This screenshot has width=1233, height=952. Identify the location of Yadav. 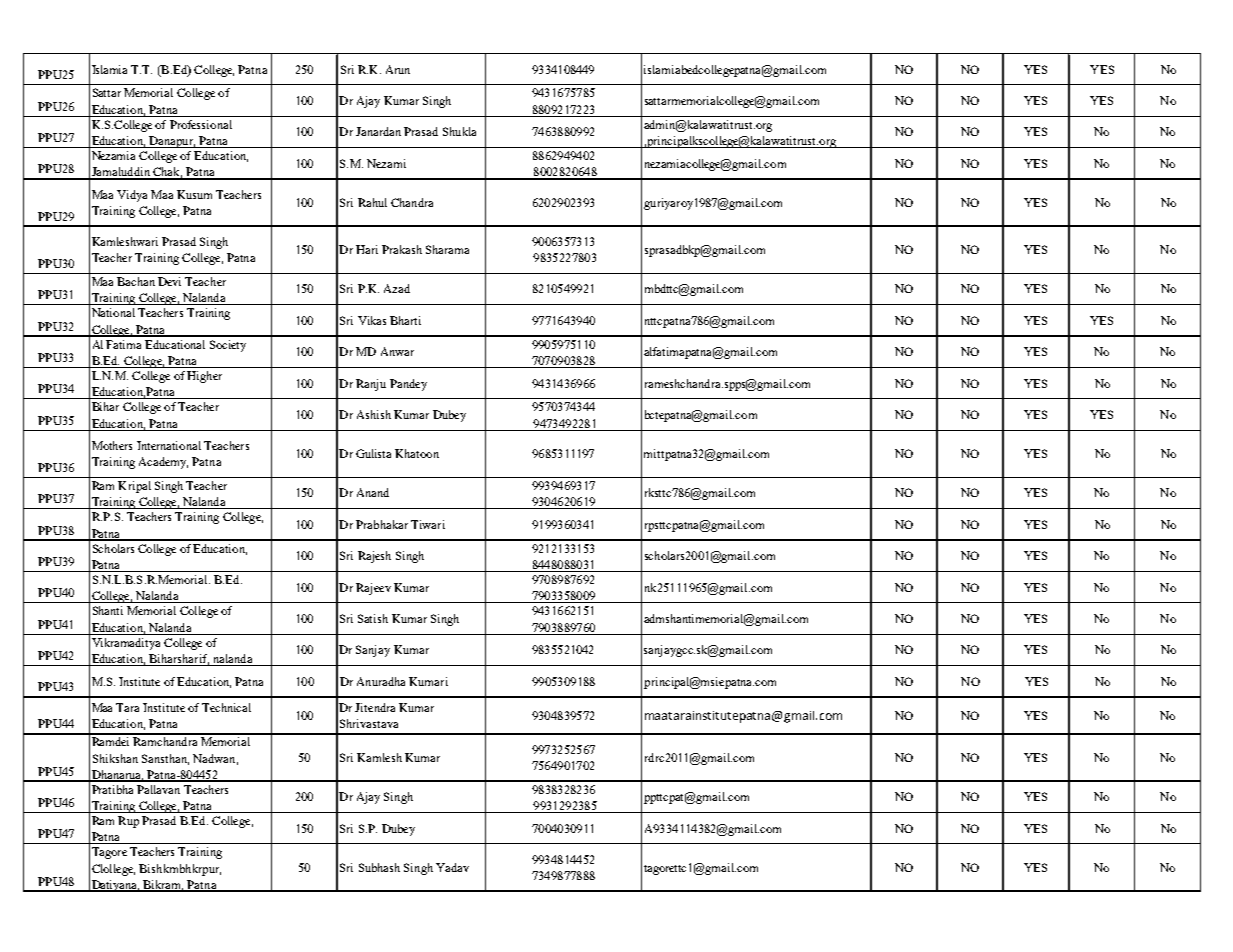
(452, 867).
